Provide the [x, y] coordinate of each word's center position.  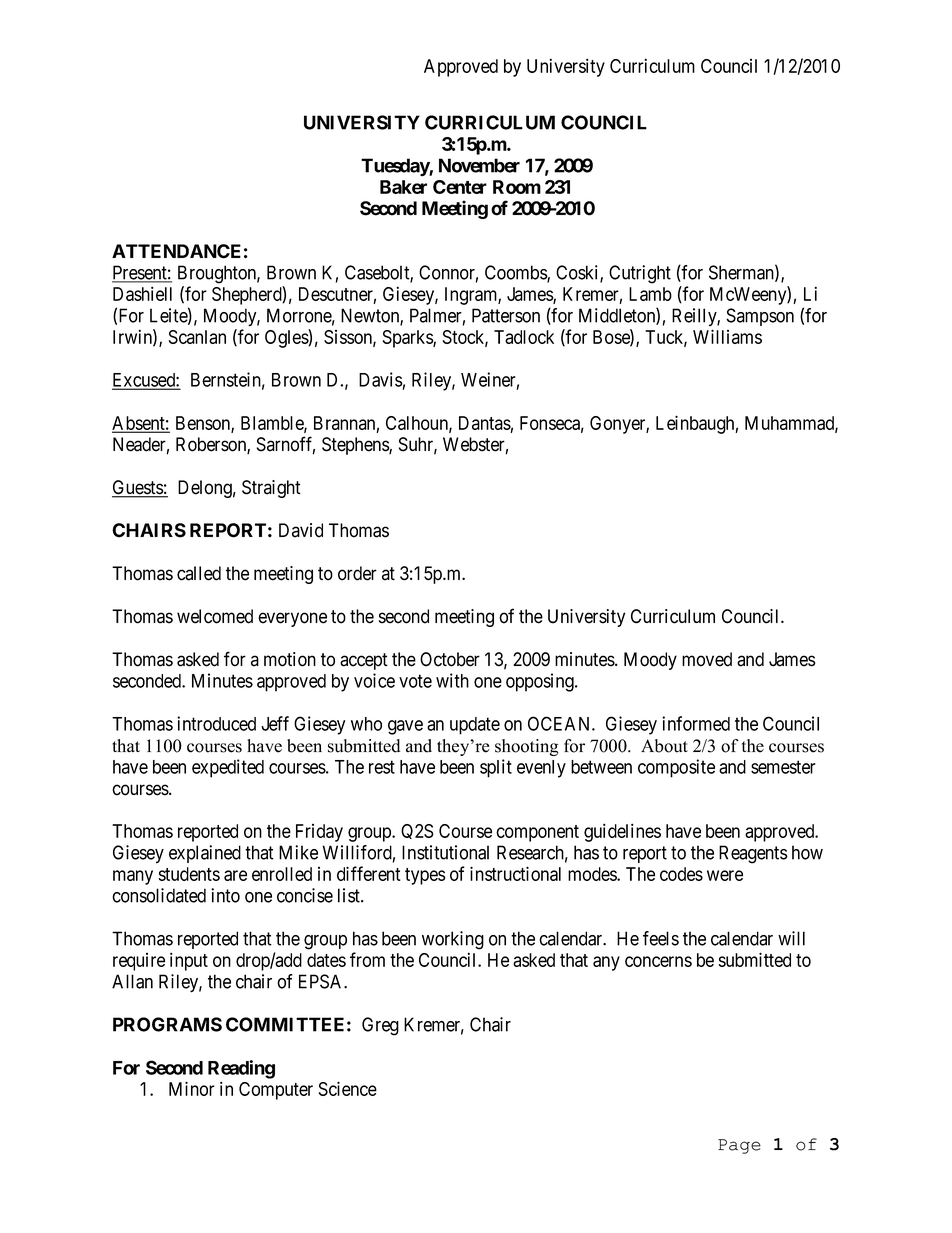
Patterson [506, 315]
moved [707, 659]
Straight [271, 489]
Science [347, 1088]
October [450, 659]
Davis [381, 379]
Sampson [760, 317]
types [425, 876]
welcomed [215, 616]
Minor [192, 1088]
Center [460, 187]
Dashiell [142, 293]
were [725, 875]
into [225, 895]
